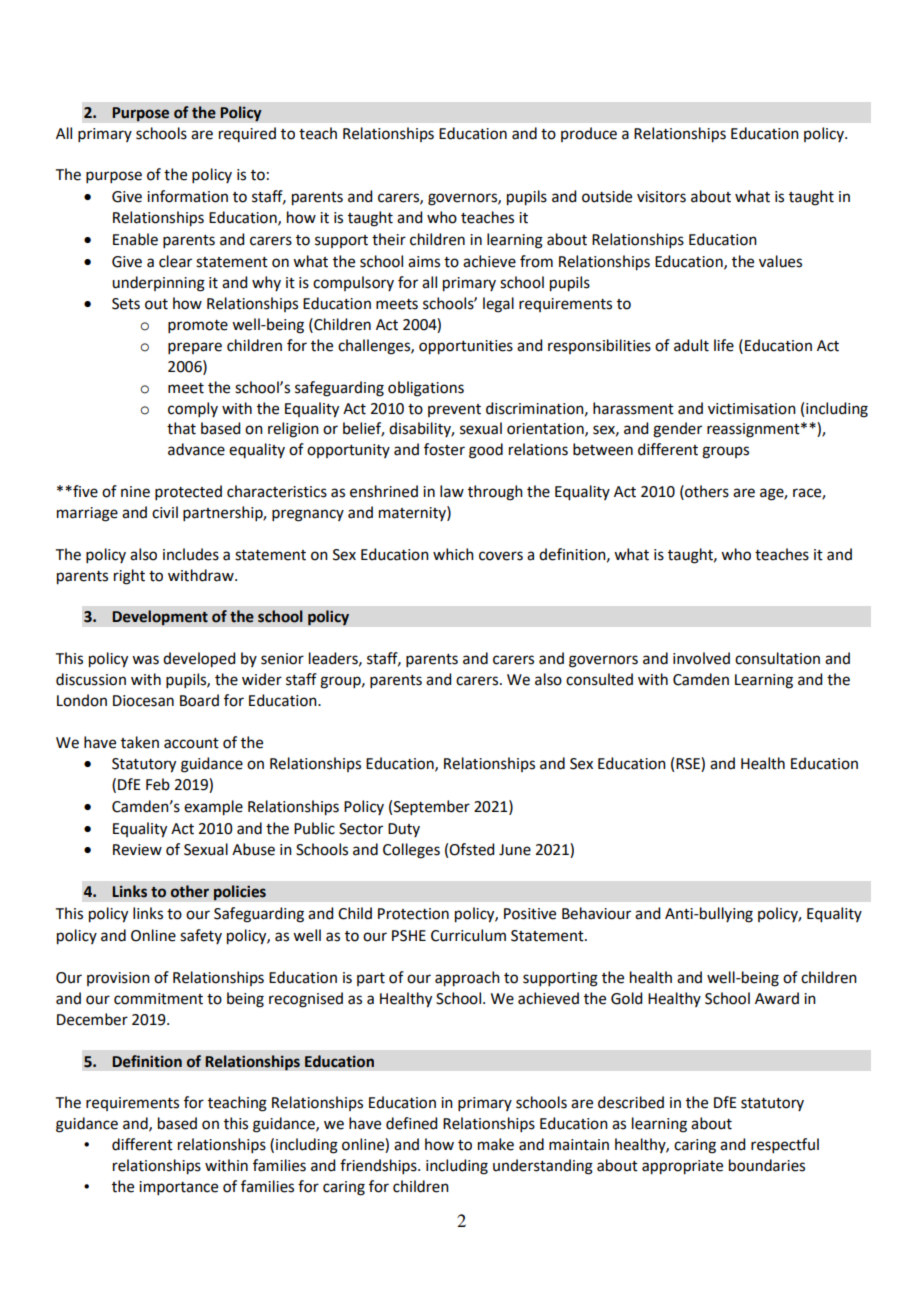 This image has width=924, height=1308. I want to click on importance, so click(178, 1188).
